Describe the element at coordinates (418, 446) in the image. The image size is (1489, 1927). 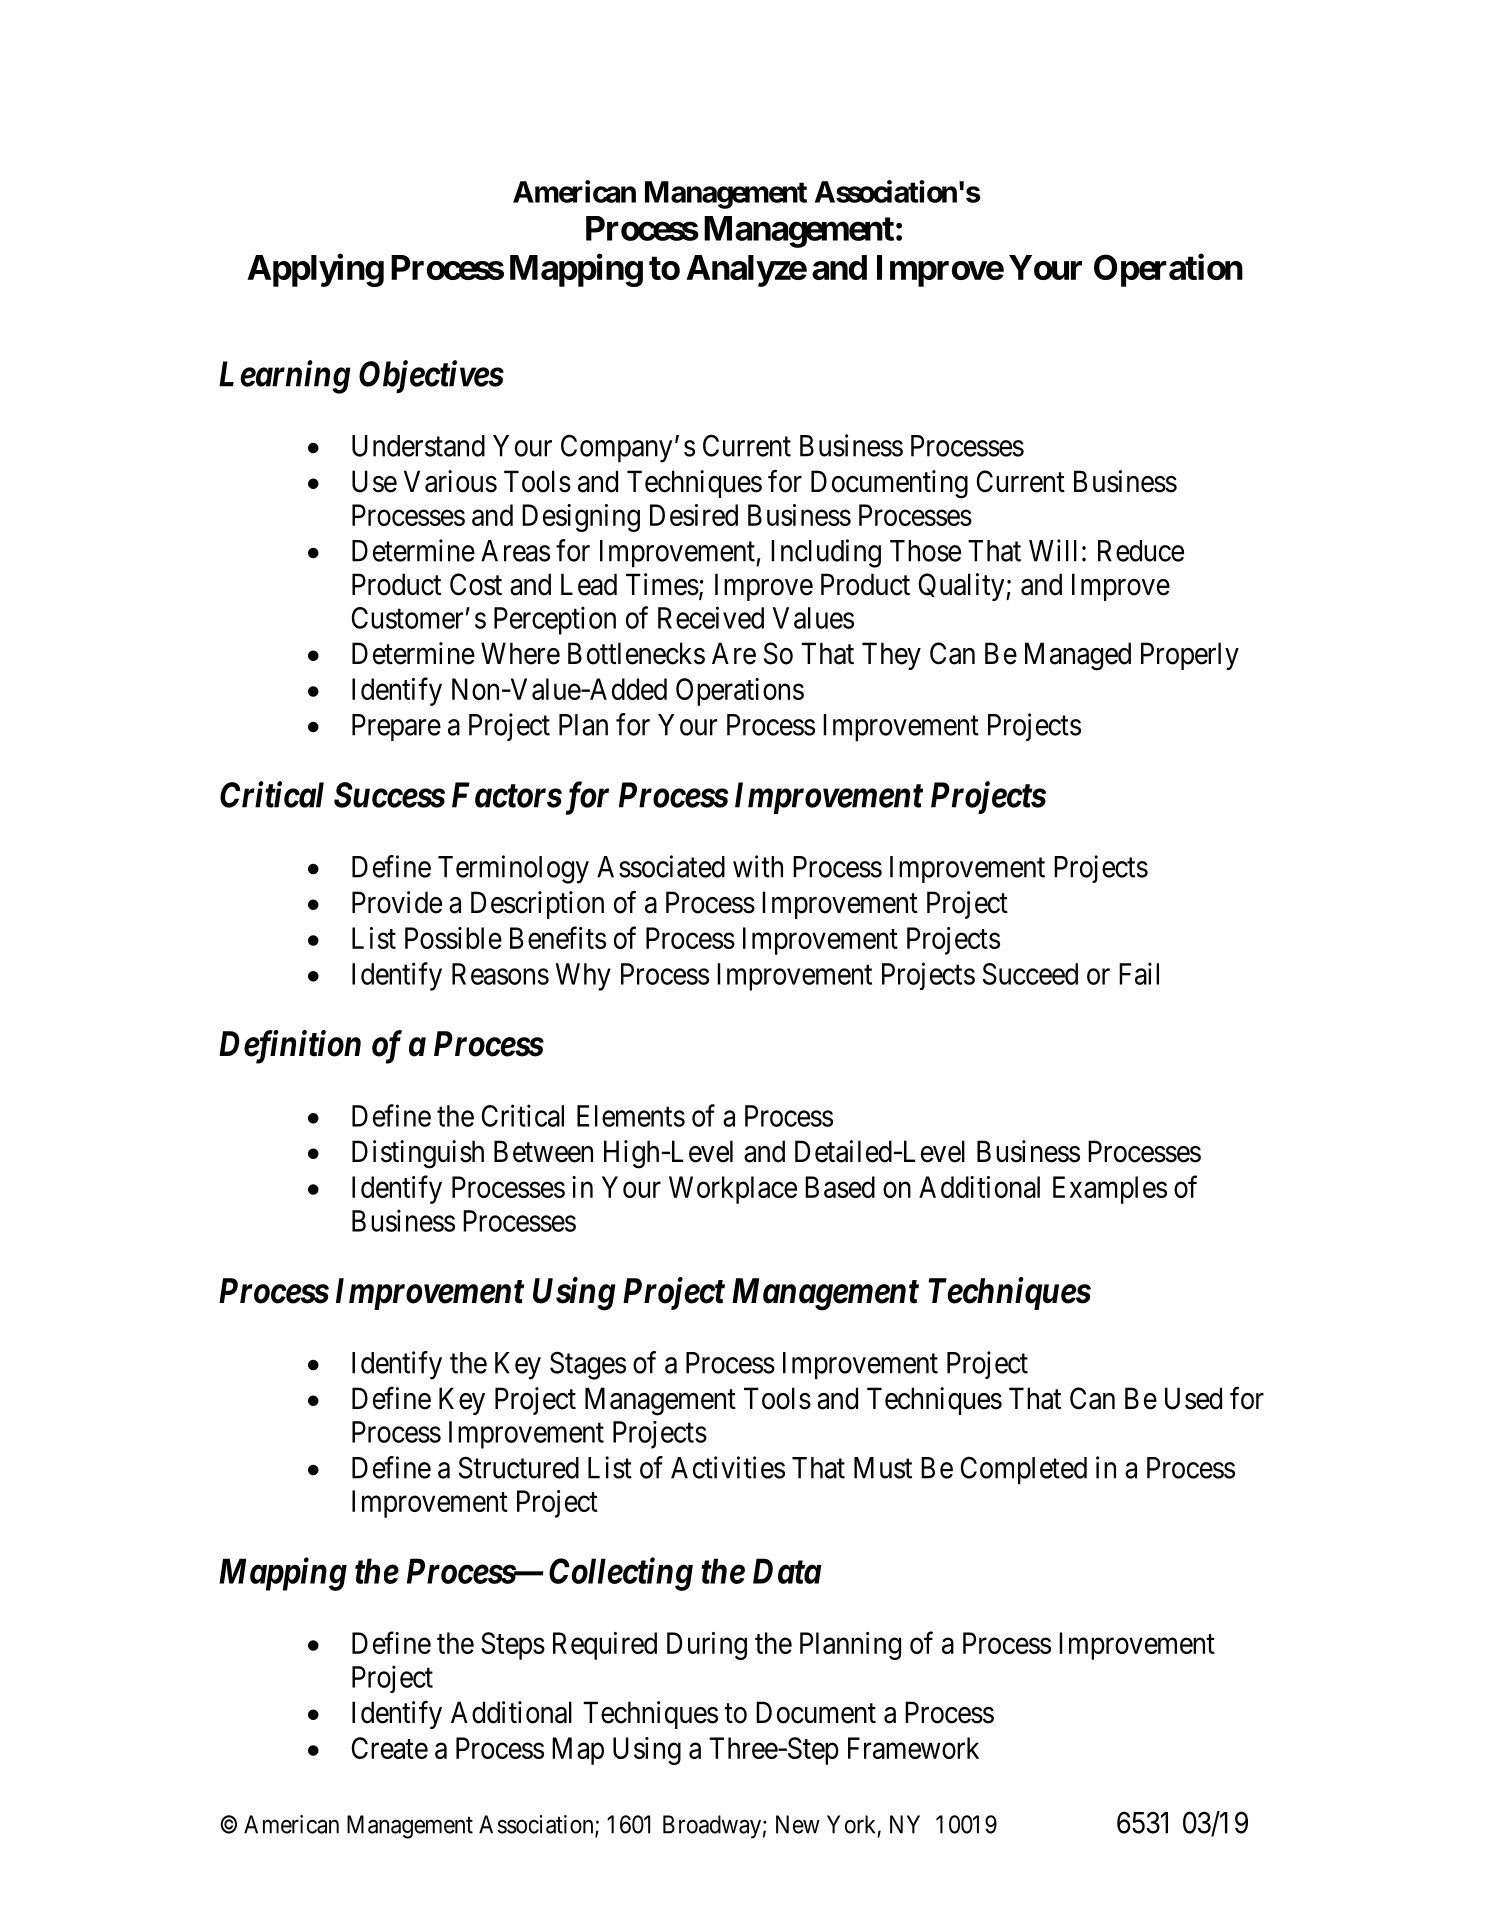
I see `Understand` at that location.
